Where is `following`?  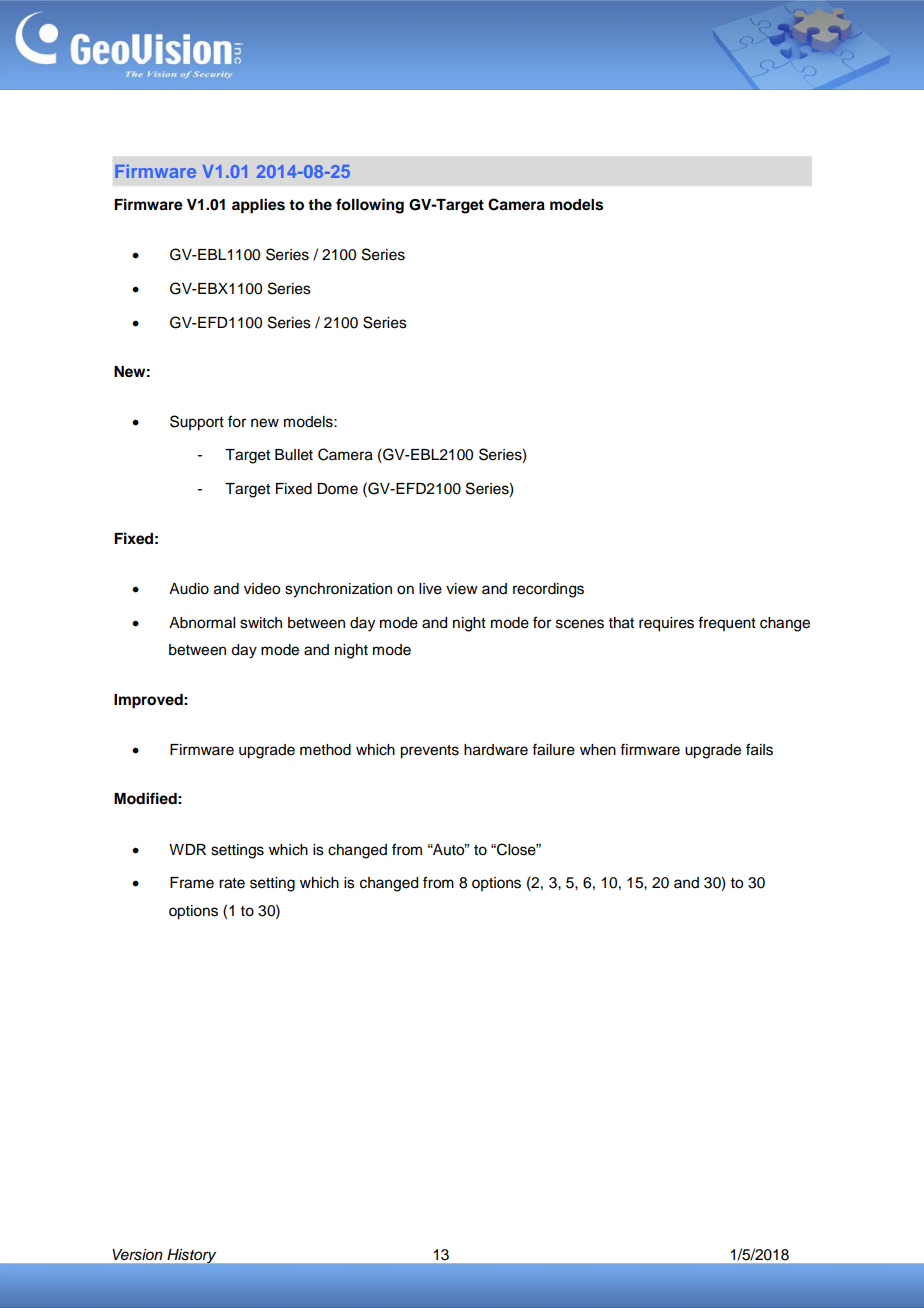
following is located at coordinates (370, 206).
